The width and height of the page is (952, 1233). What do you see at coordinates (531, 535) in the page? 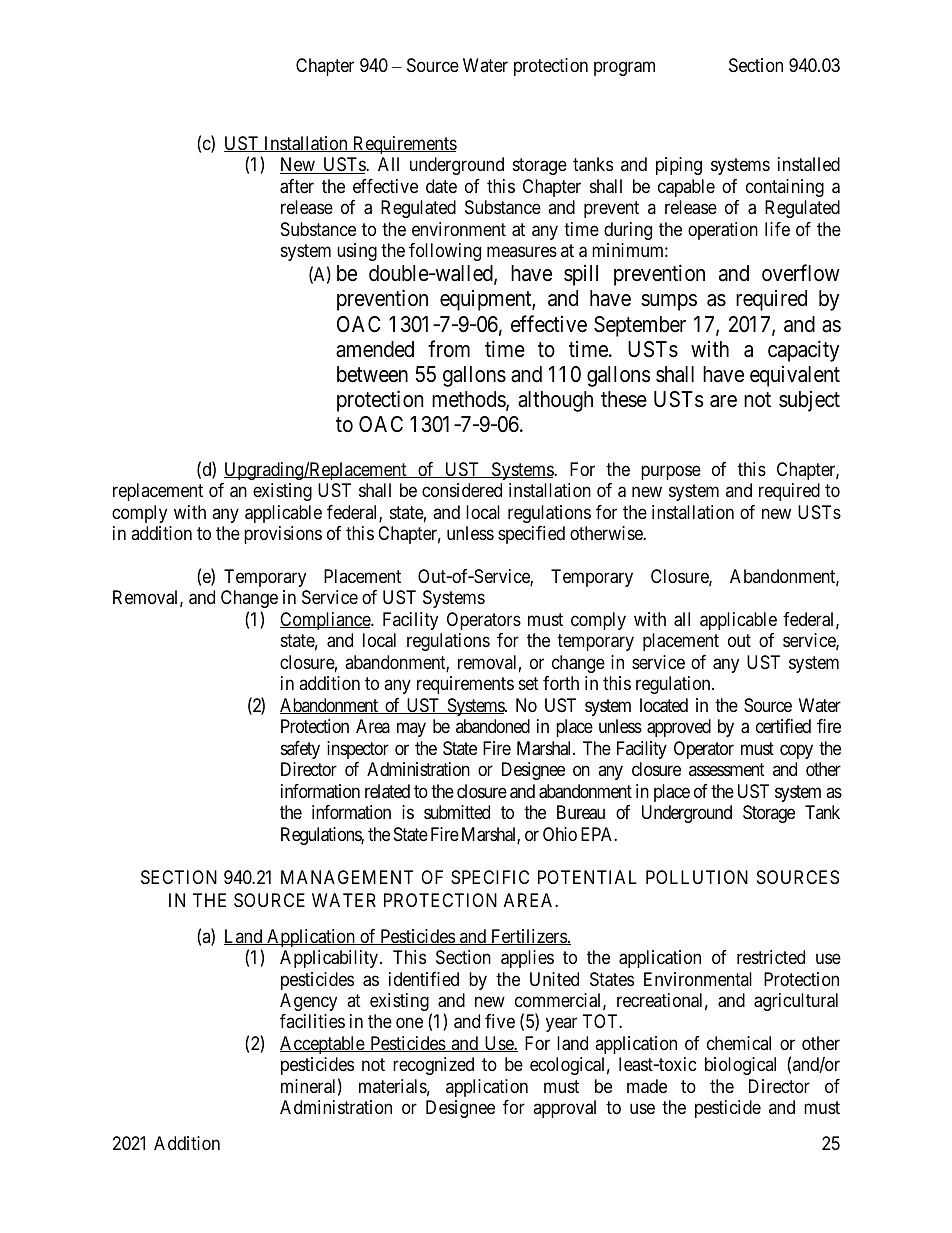
I see `specified` at bounding box center [531, 535].
